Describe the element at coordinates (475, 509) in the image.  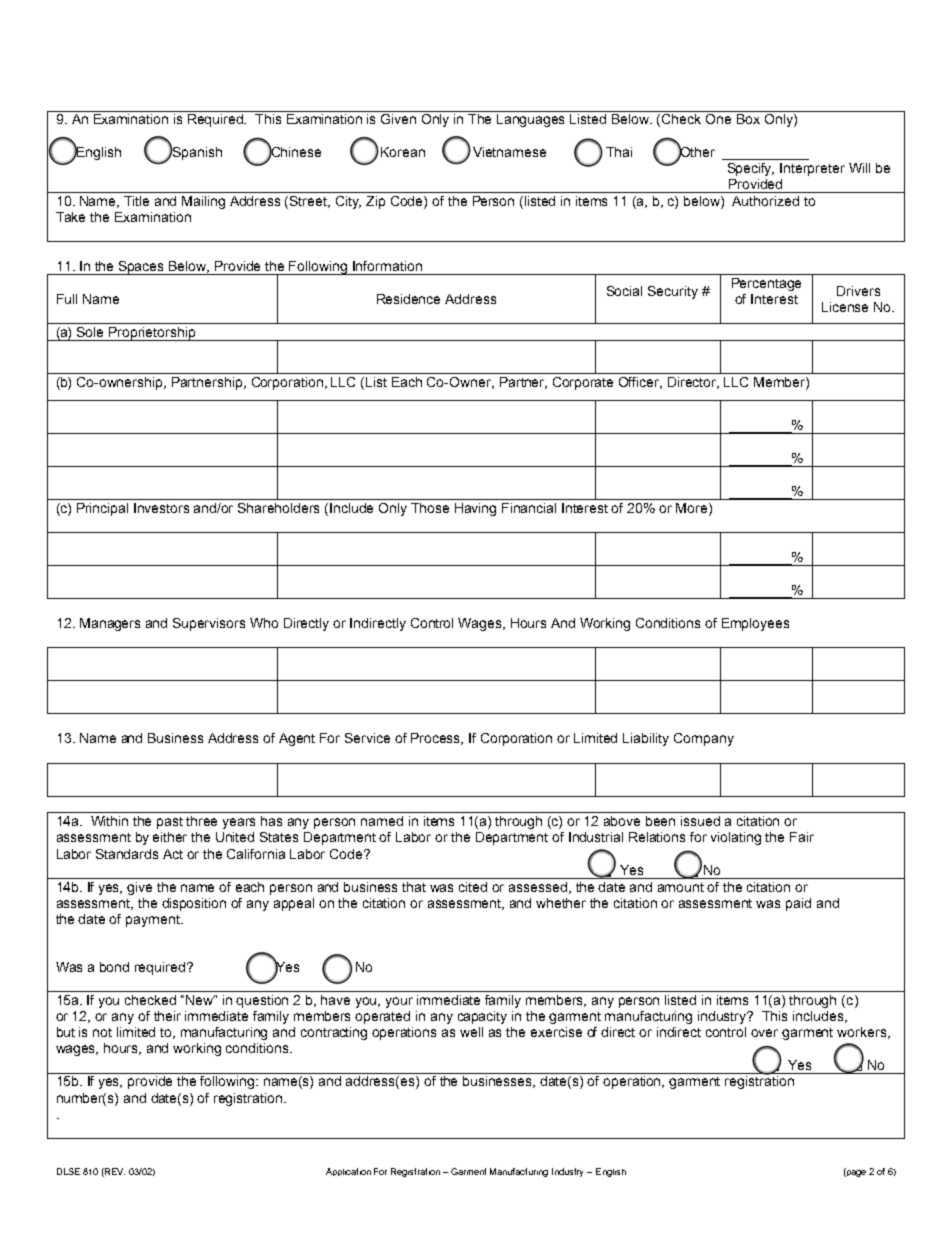
I see `Having` at that location.
